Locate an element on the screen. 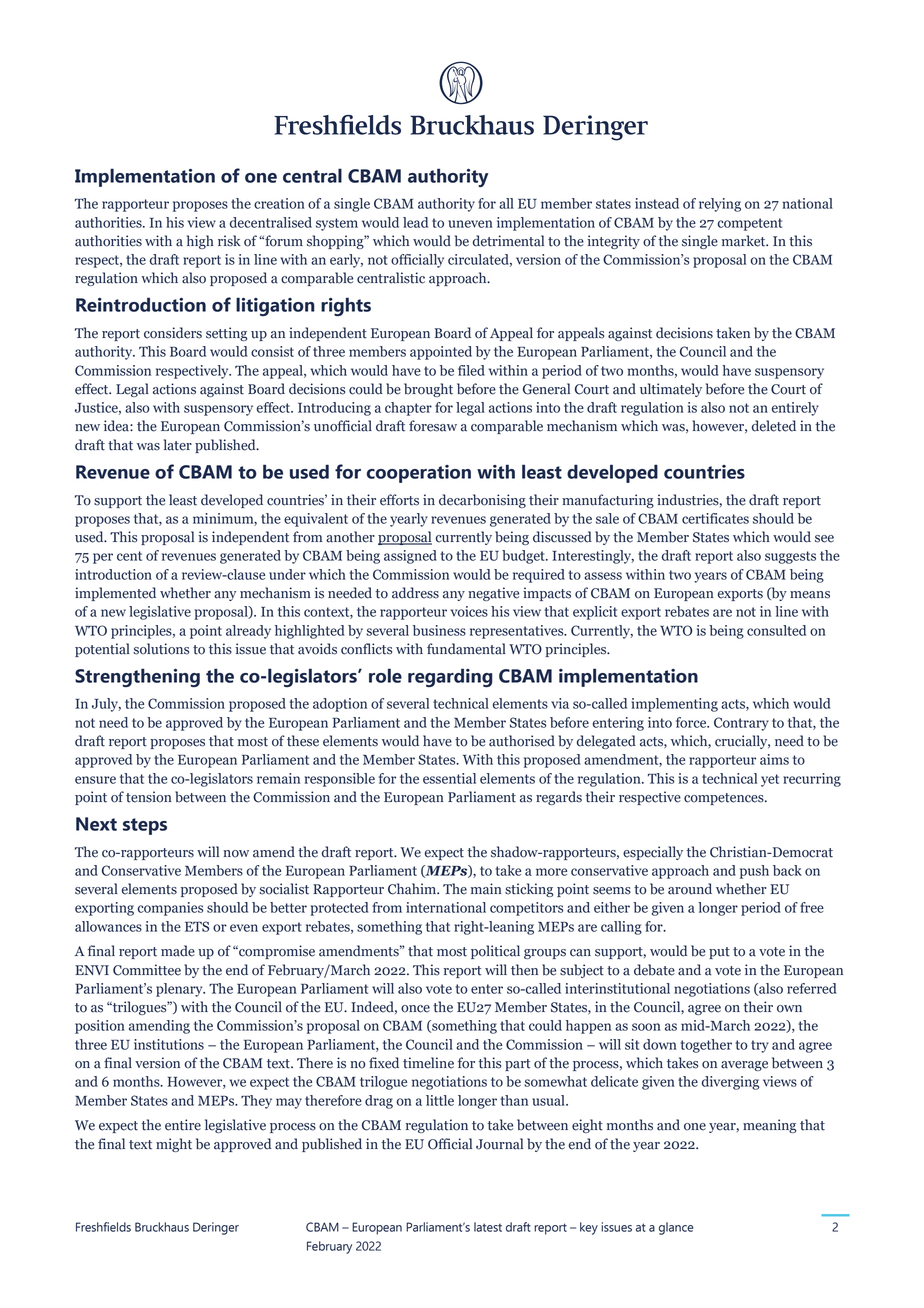 The height and width of the screenshot is (1308, 924). risk is located at coordinates (229, 241).
